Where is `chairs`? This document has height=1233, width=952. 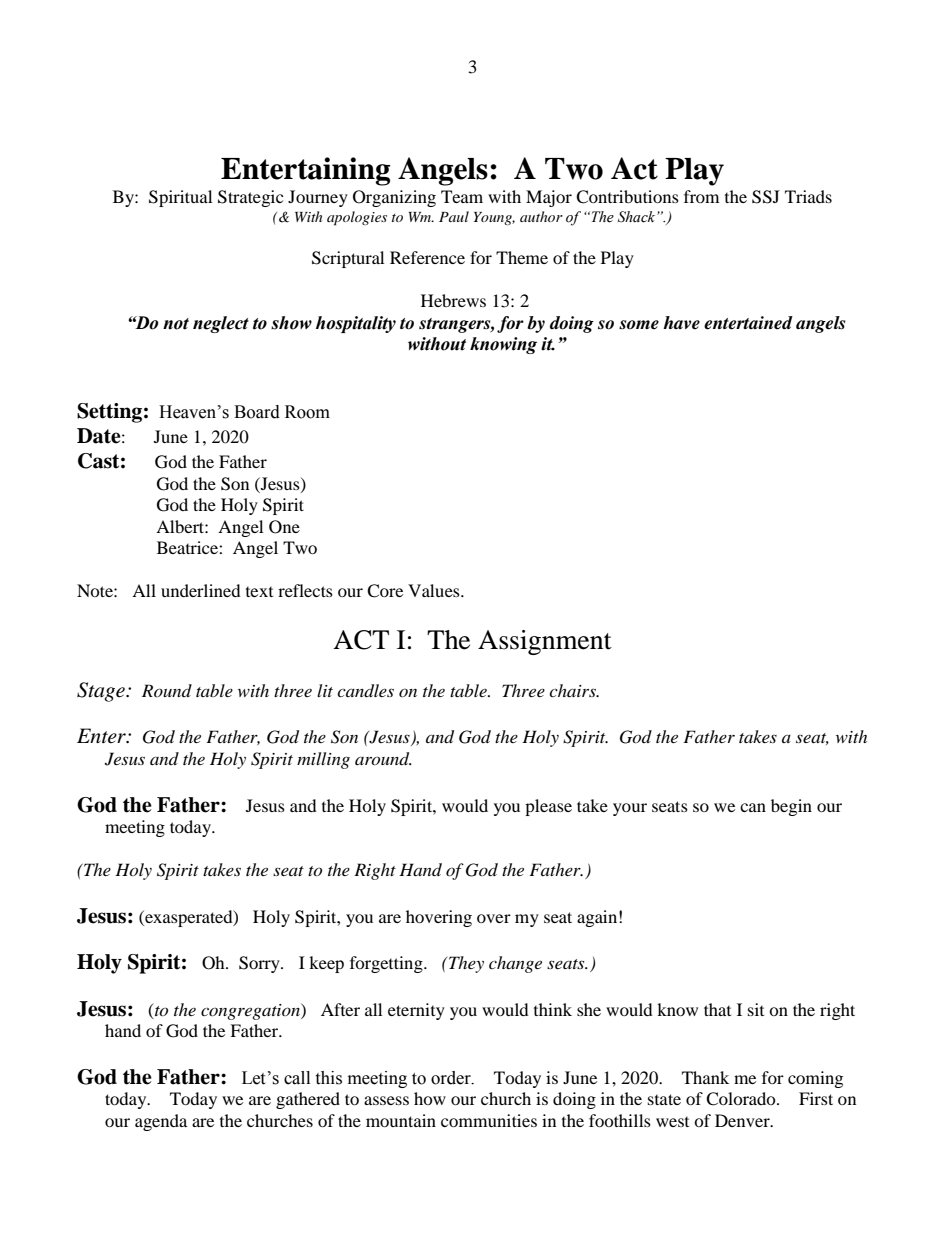 chairs is located at coordinates (573, 690).
